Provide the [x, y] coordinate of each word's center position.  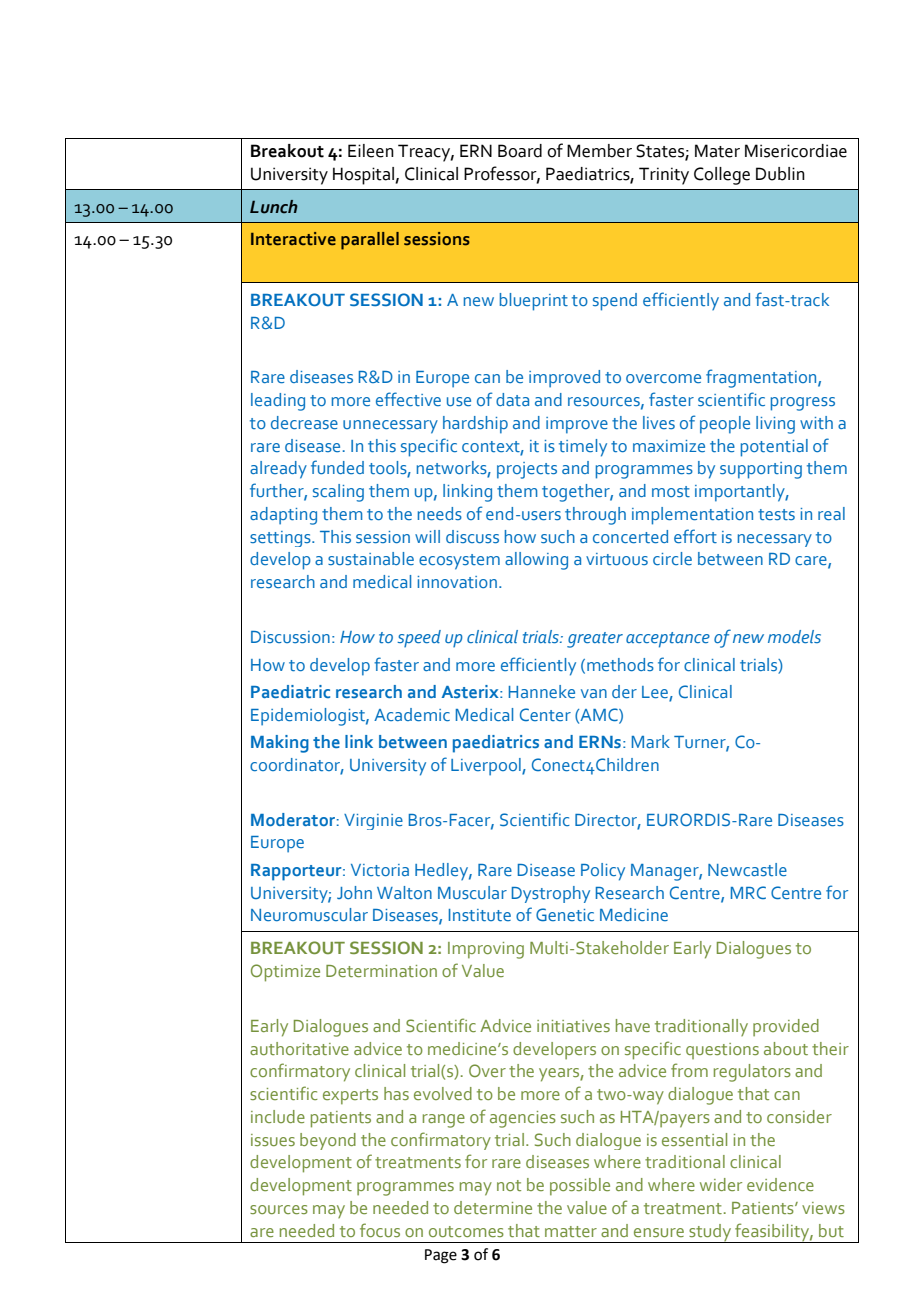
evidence [780, 1184]
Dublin [780, 174]
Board [520, 151]
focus [380, 1230]
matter [571, 1231]
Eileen [371, 151]
